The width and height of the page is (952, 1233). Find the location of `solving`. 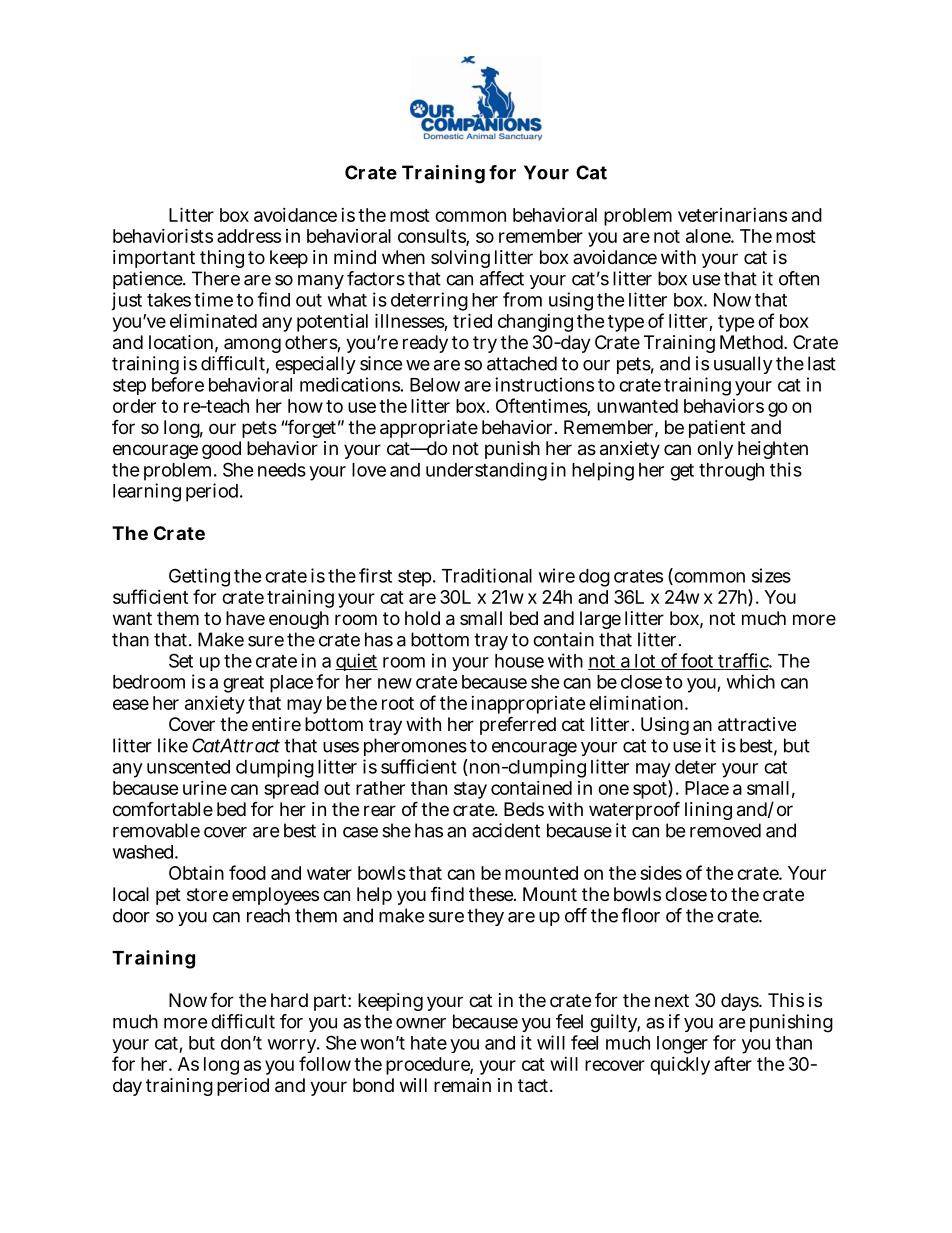

solving is located at coordinates (460, 259).
